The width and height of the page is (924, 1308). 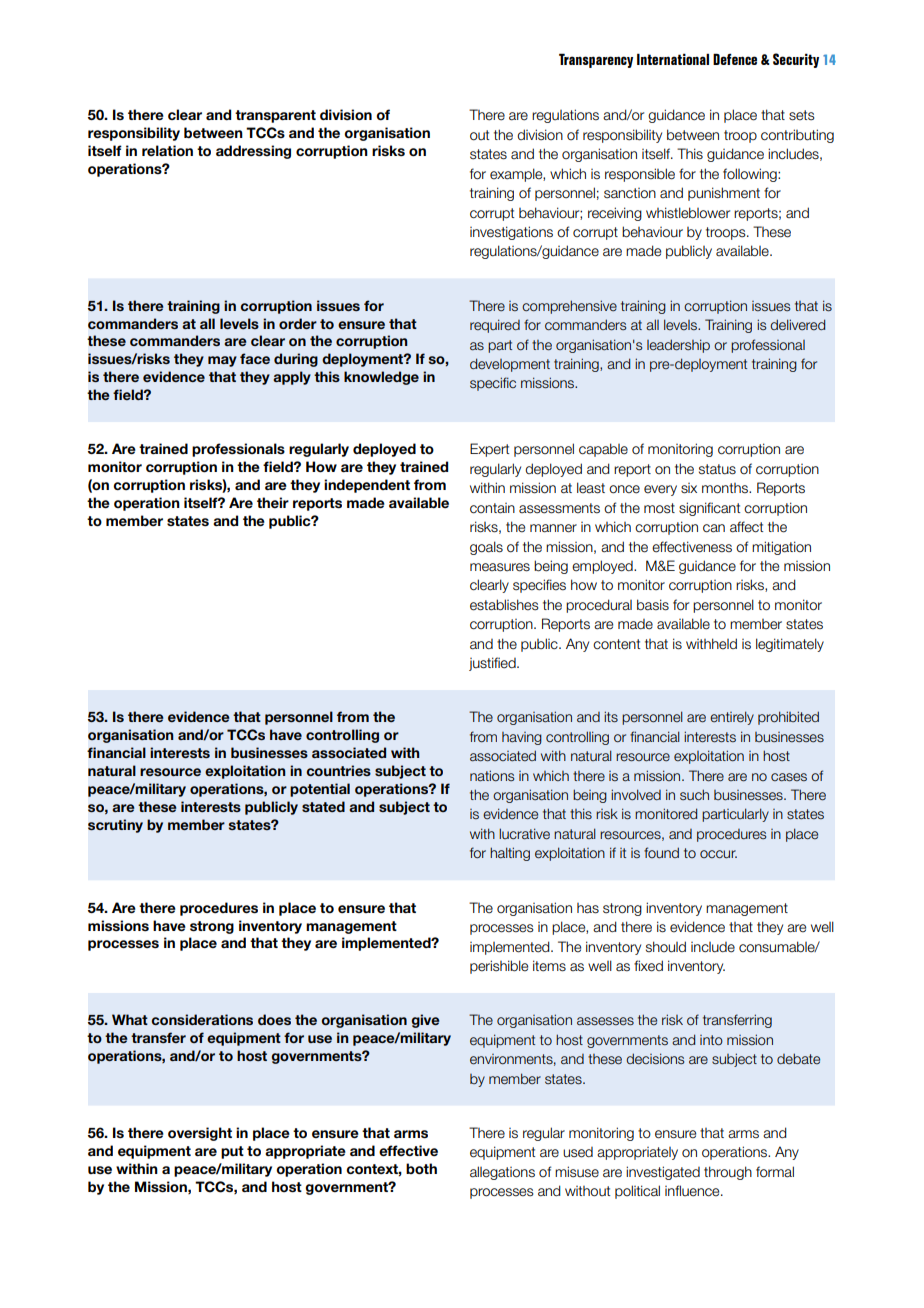 I want to click on basis, so click(x=653, y=605).
